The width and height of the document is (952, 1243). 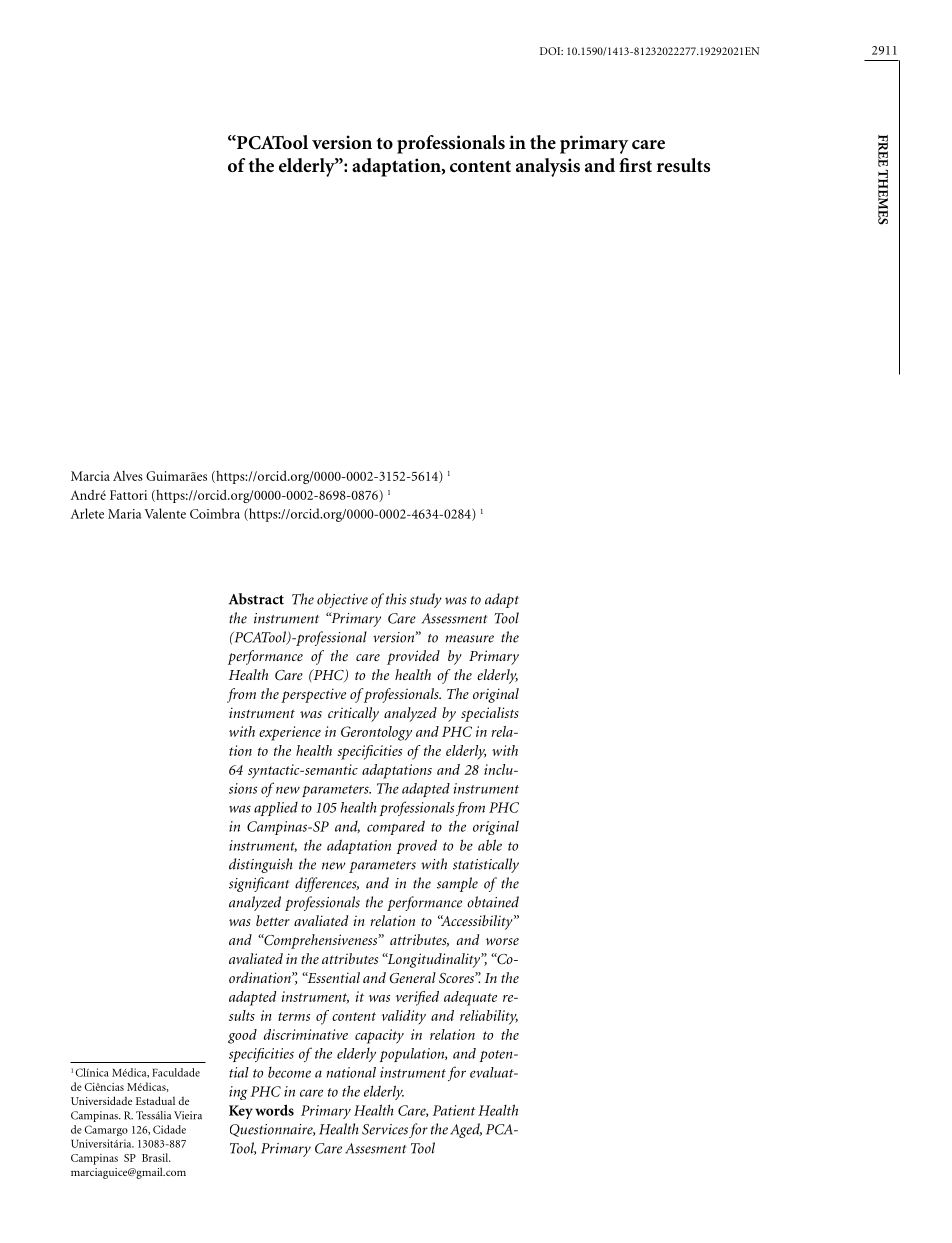 What do you see at coordinates (385, 1129) in the document?
I see `Services` at bounding box center [385, 1129].
